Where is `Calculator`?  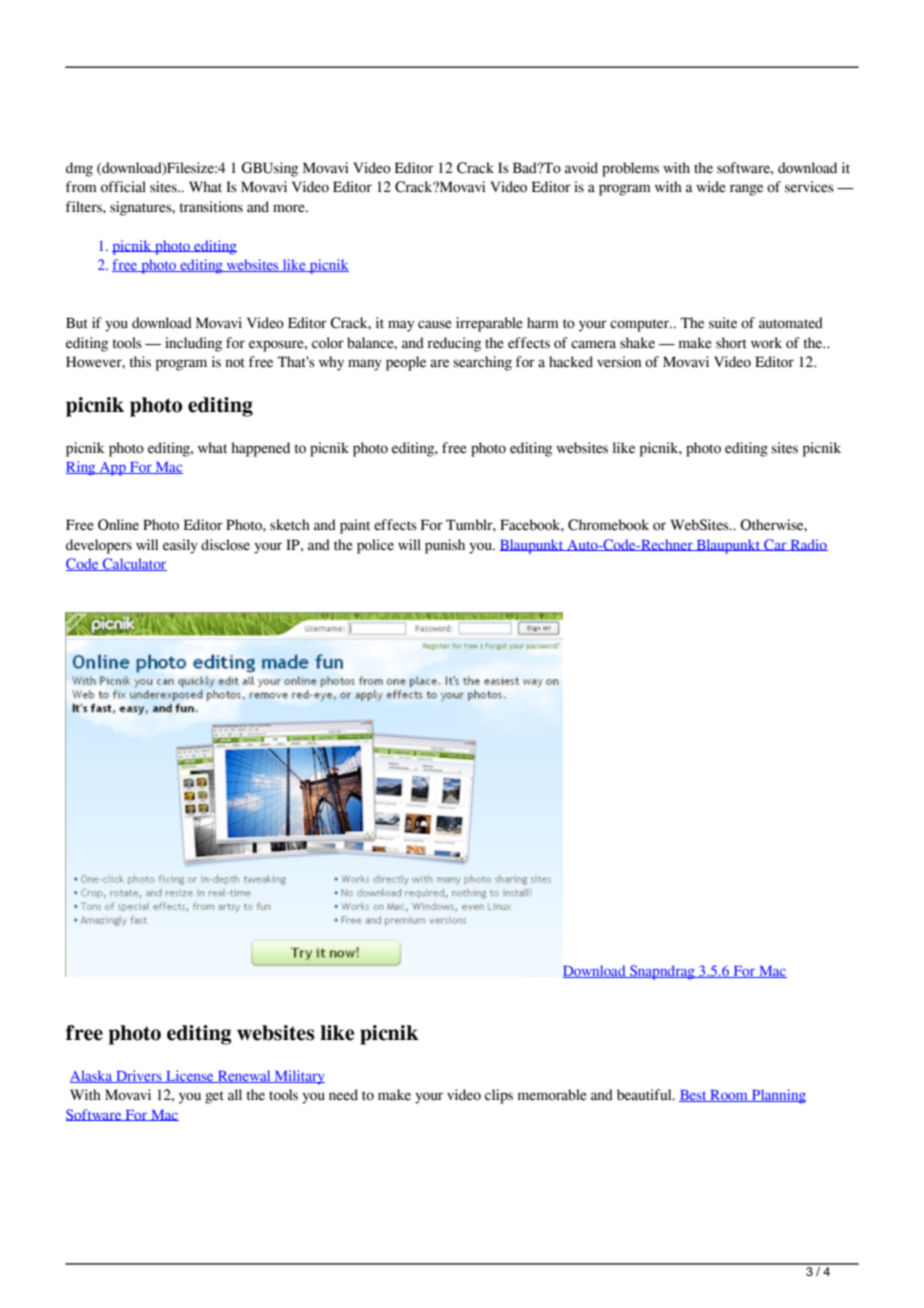
Calculator is located at coordinates (134, 564).
